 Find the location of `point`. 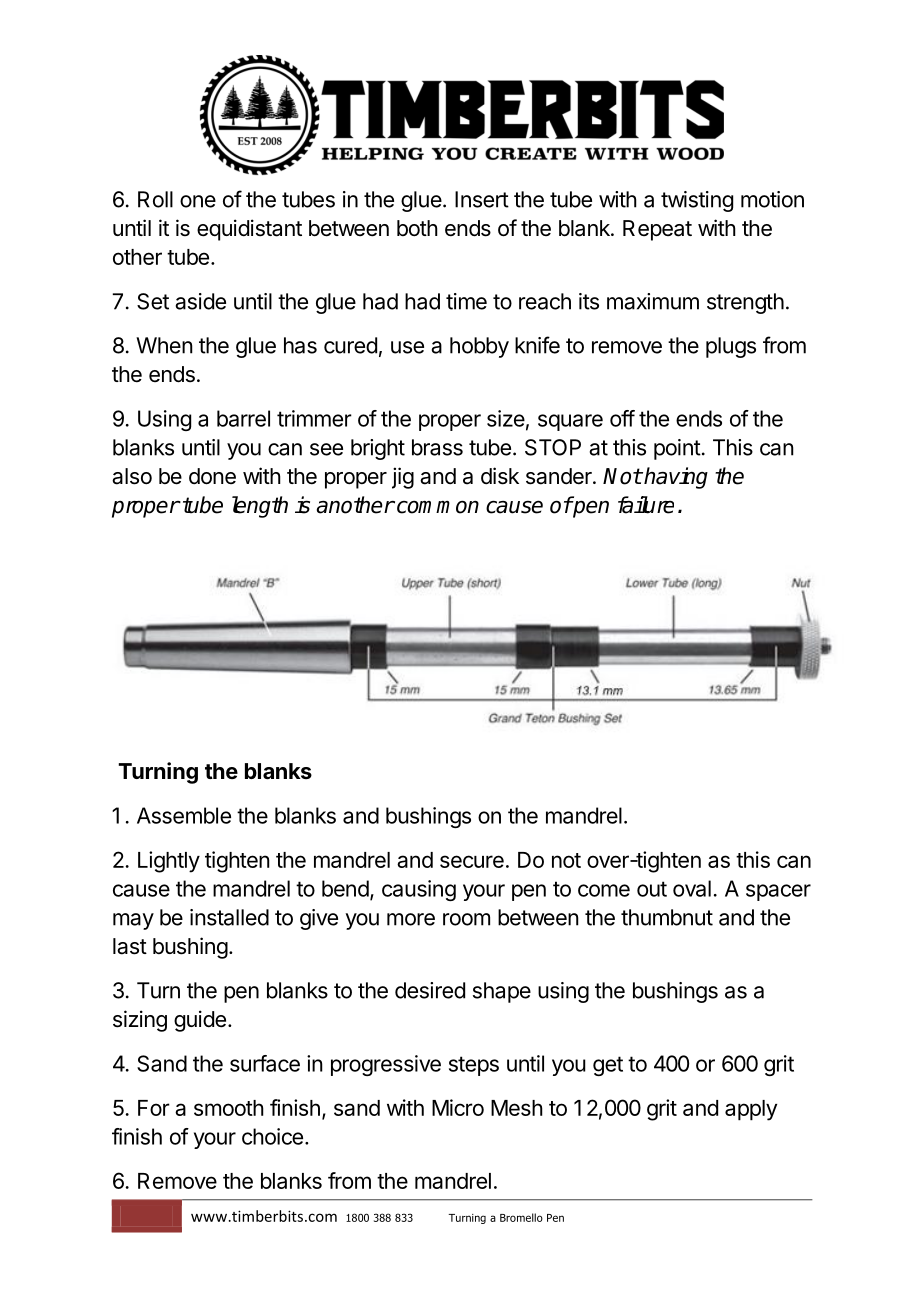

point is located at coordinates (677, 449).
